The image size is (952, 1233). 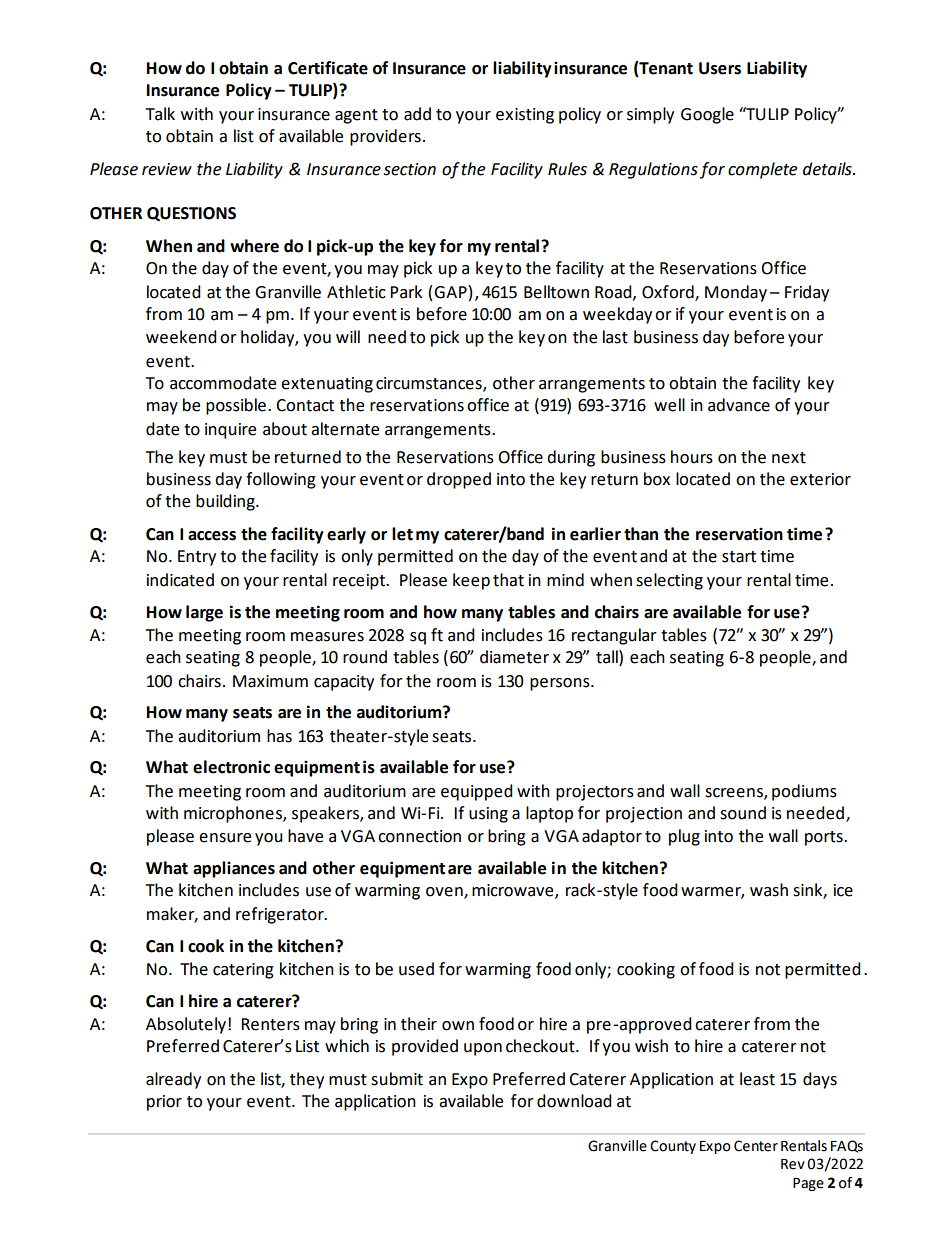 What do you see at coordinates (514, 657) in the page?
I see `diameter` at bounding box center [514, 657].
